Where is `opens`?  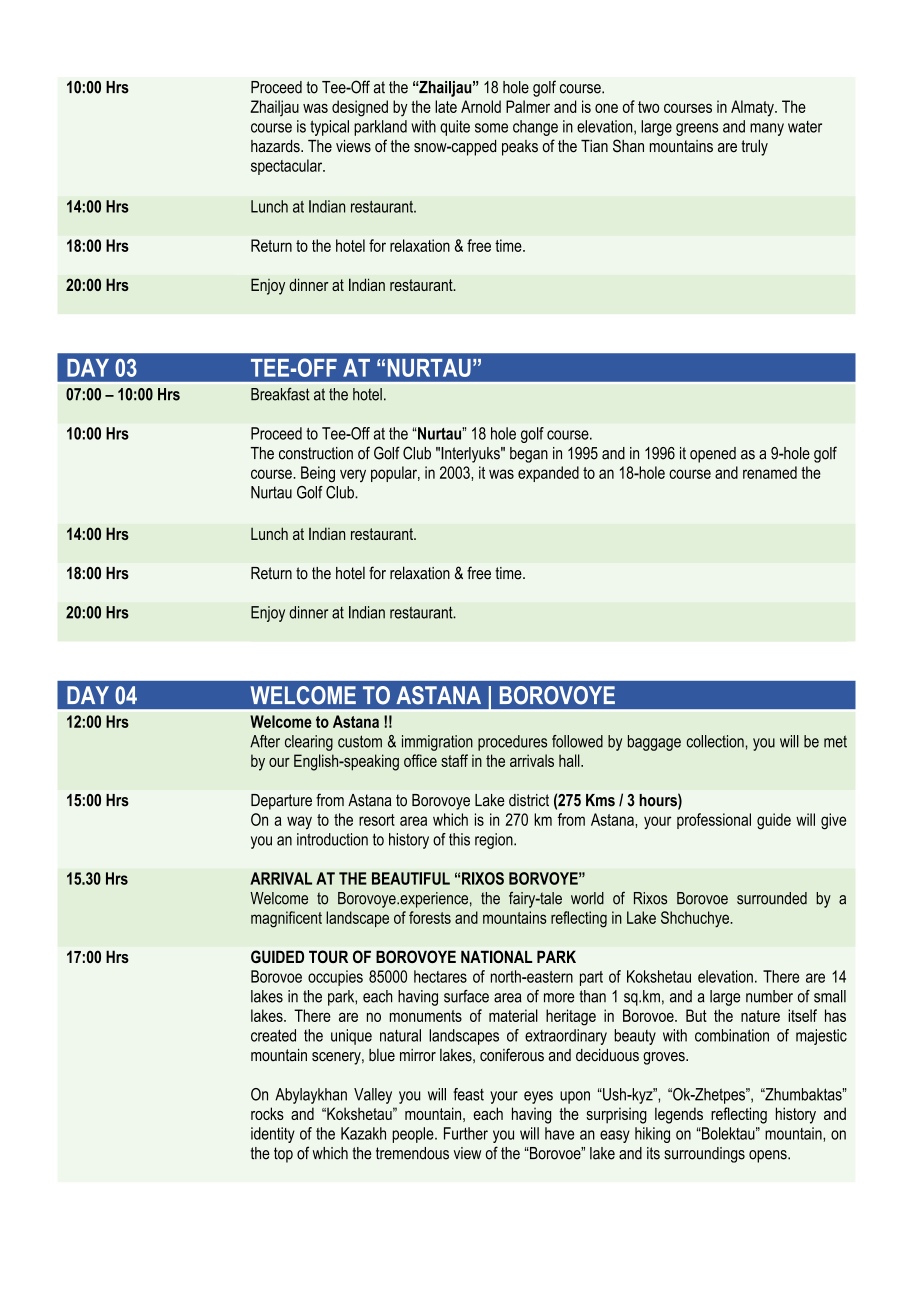 opens is located at coordinates (769, 1156).
